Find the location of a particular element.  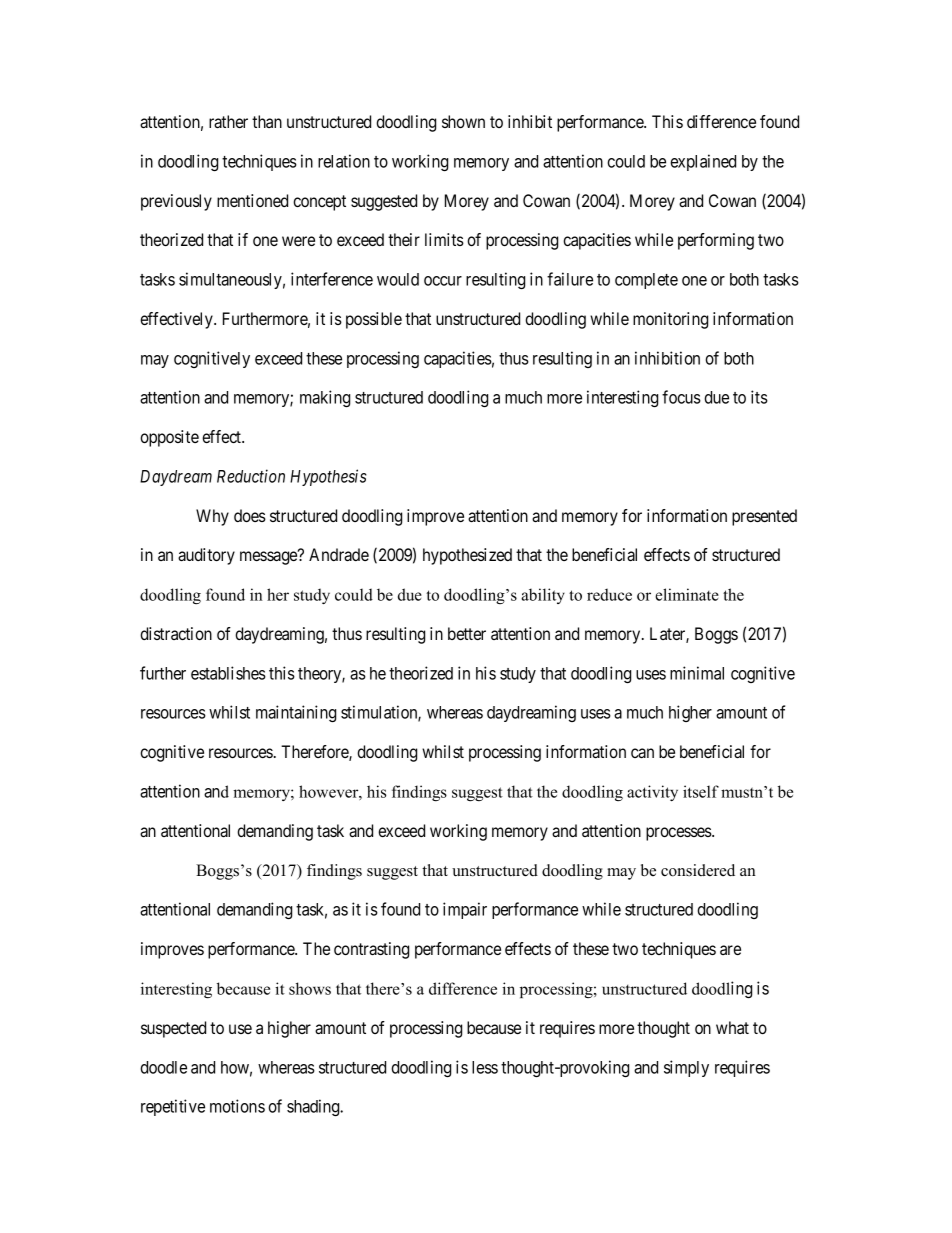

shown is located at coordinates (463, 121).
